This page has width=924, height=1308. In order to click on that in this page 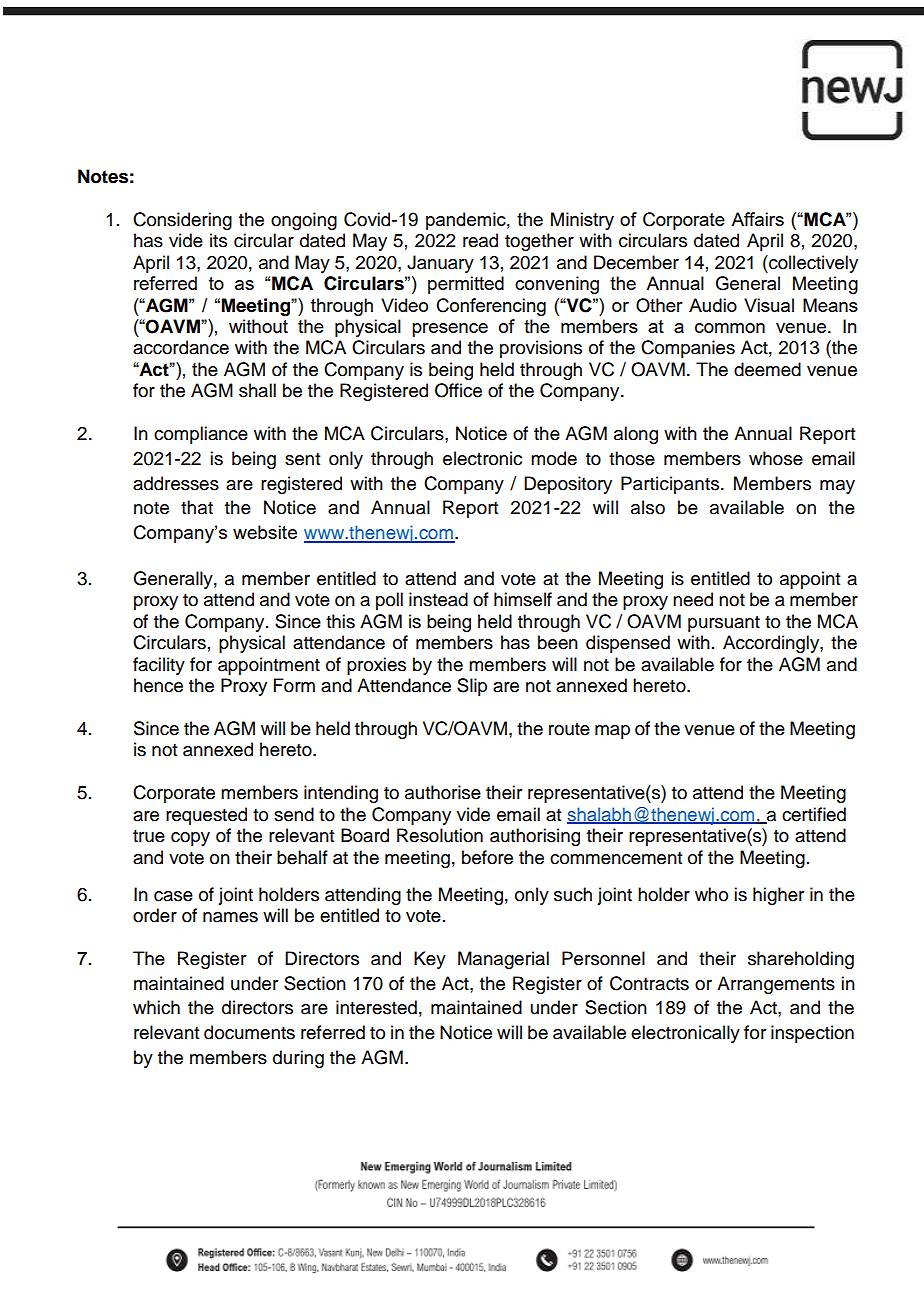, I will do `click(197, 507)`.
